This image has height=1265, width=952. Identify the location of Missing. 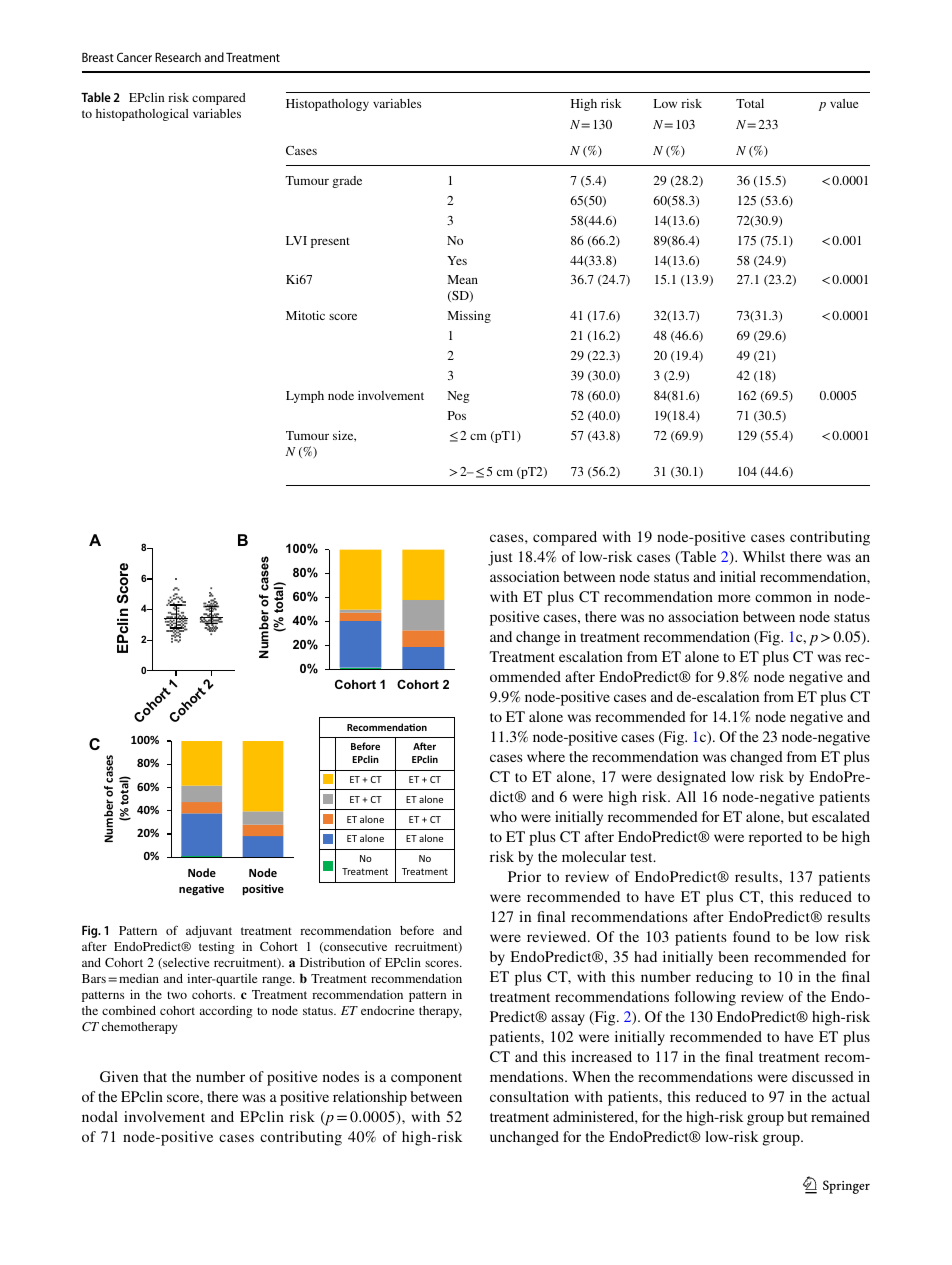
(469, 317).
